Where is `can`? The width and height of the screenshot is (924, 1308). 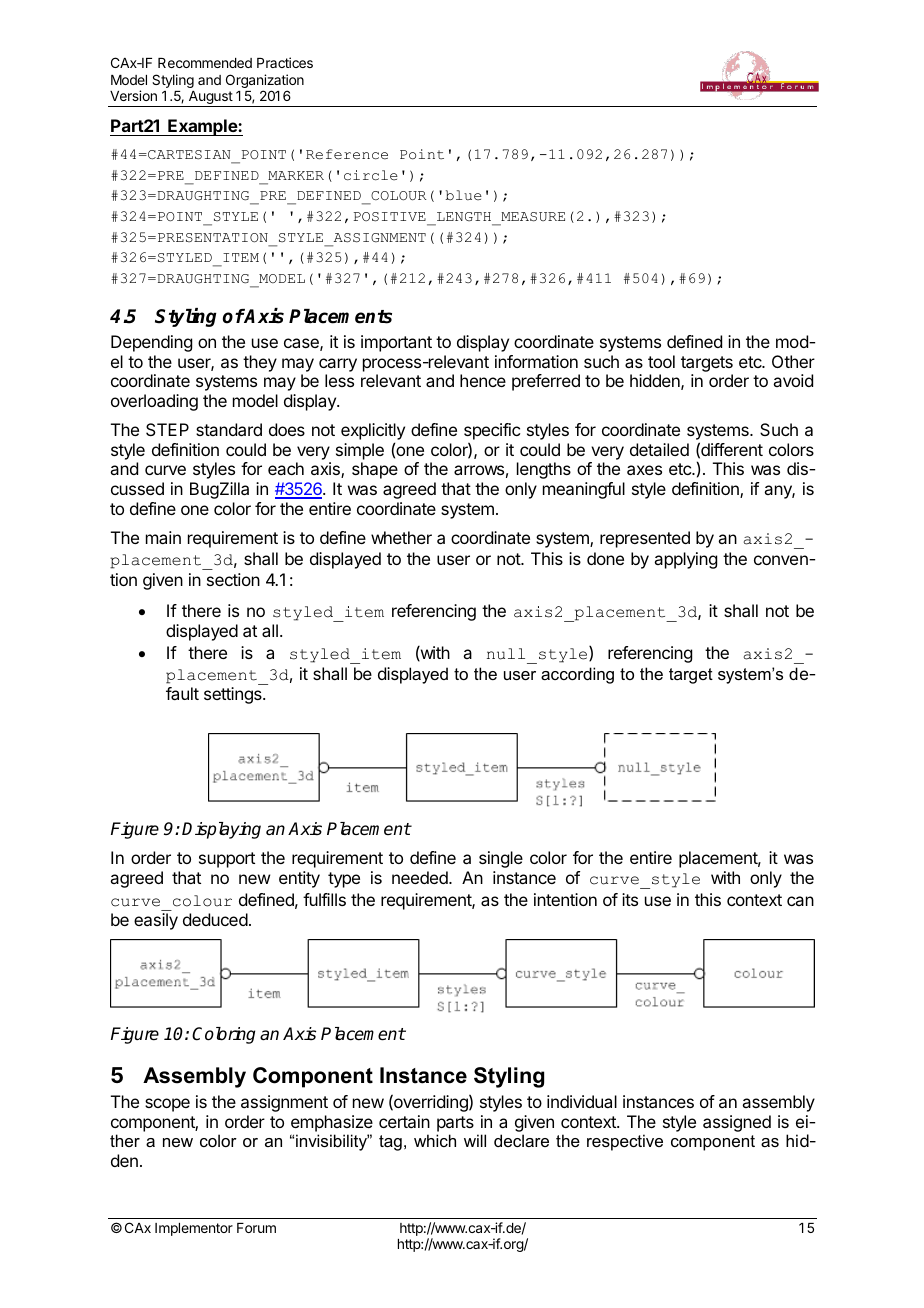
can is located at coordinates (800, 901).
